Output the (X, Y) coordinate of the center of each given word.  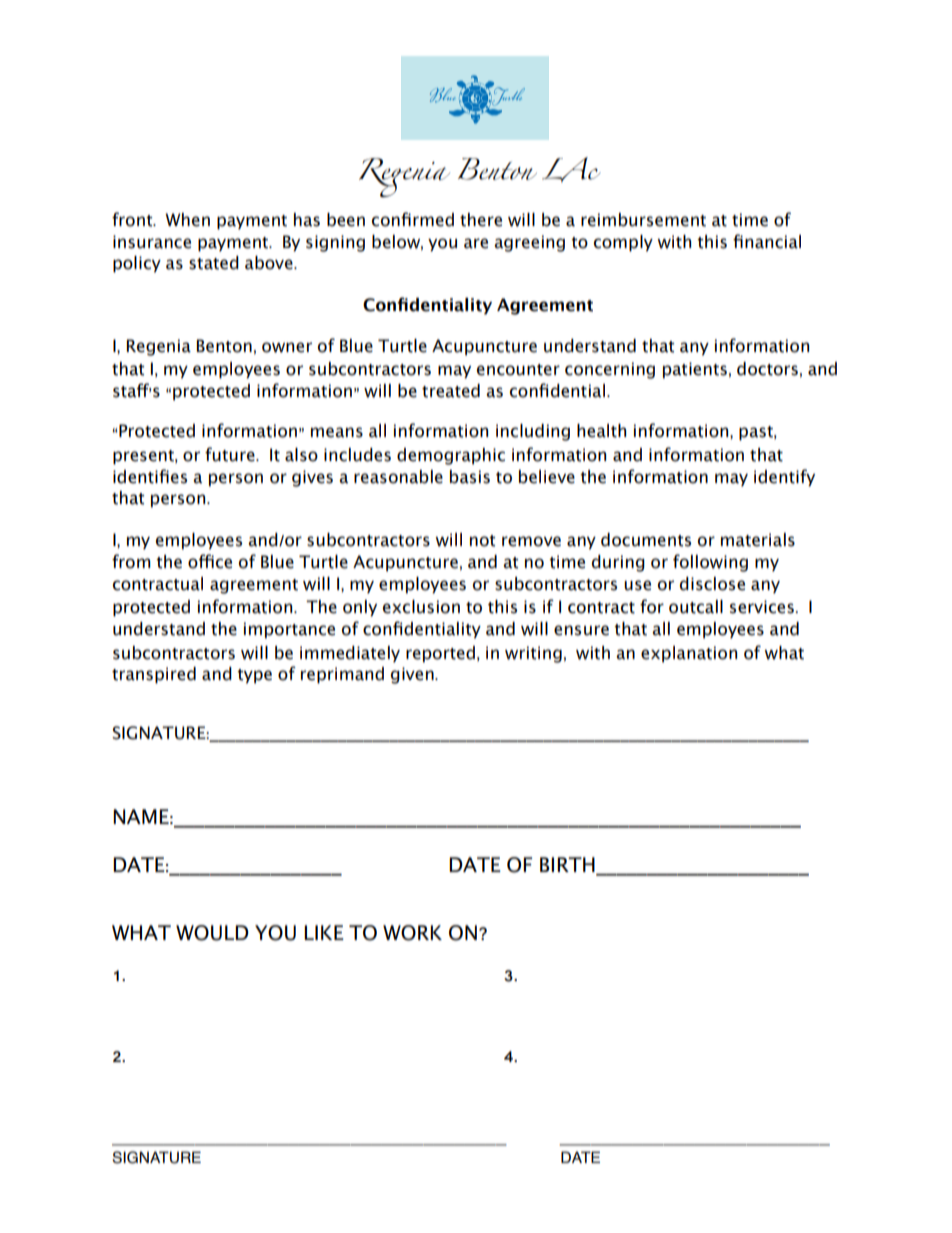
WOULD (212, 933)
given (413, 675)
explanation (689, 654)
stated (214, 263)
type (254, 676)
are (476, 243)
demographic (451, 456)
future (231, 454)
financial (767, 241)
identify (784, 478)
